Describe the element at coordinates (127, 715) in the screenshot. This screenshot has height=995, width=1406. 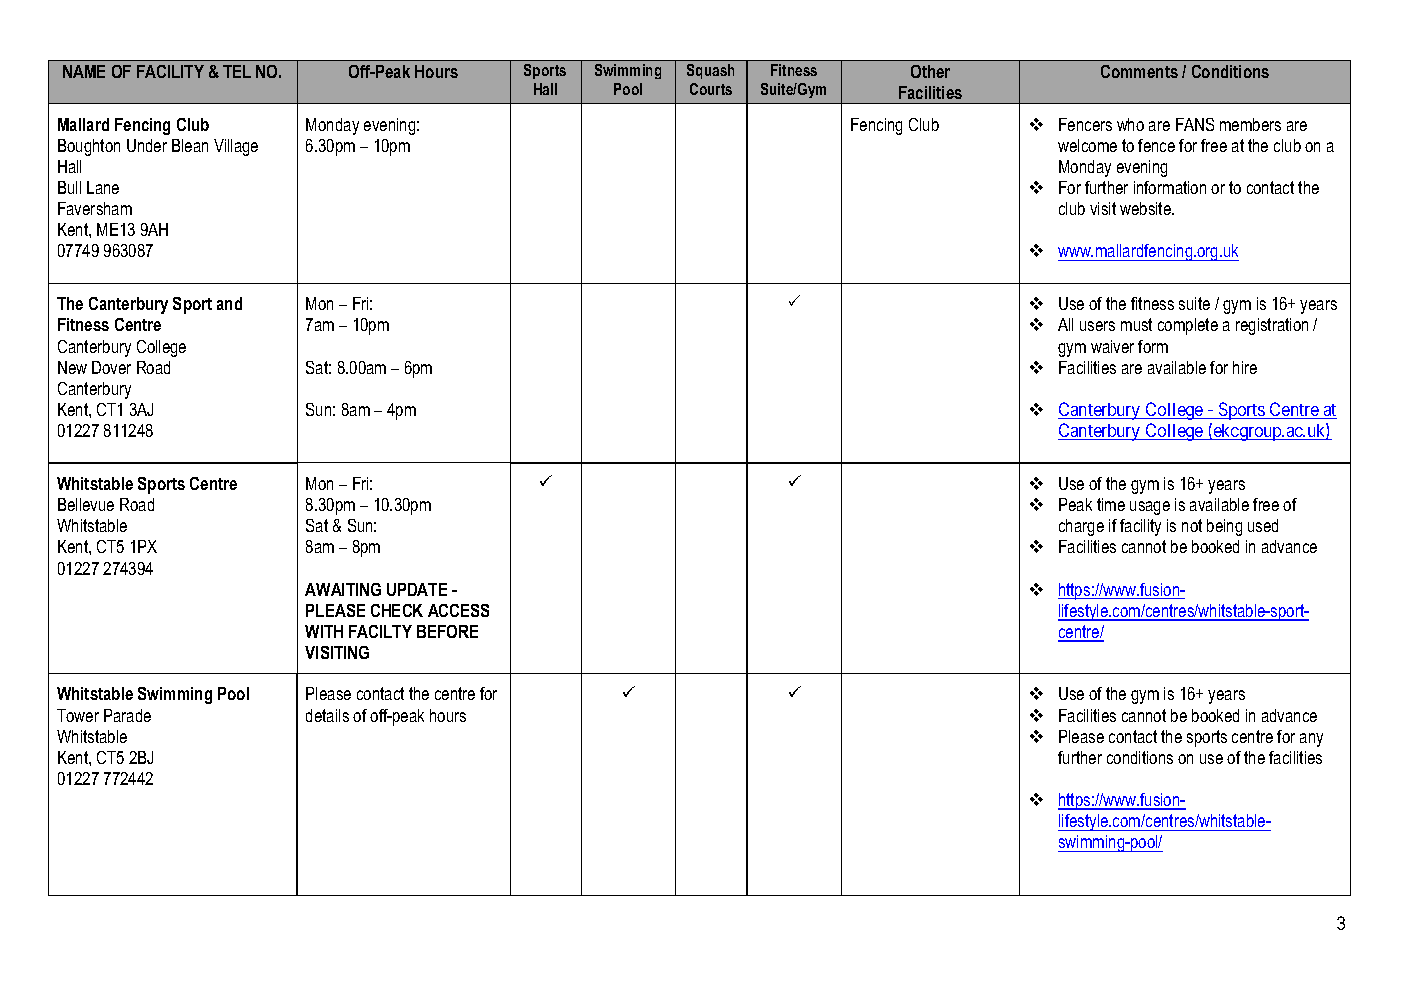
I see `Parade` at that location.
